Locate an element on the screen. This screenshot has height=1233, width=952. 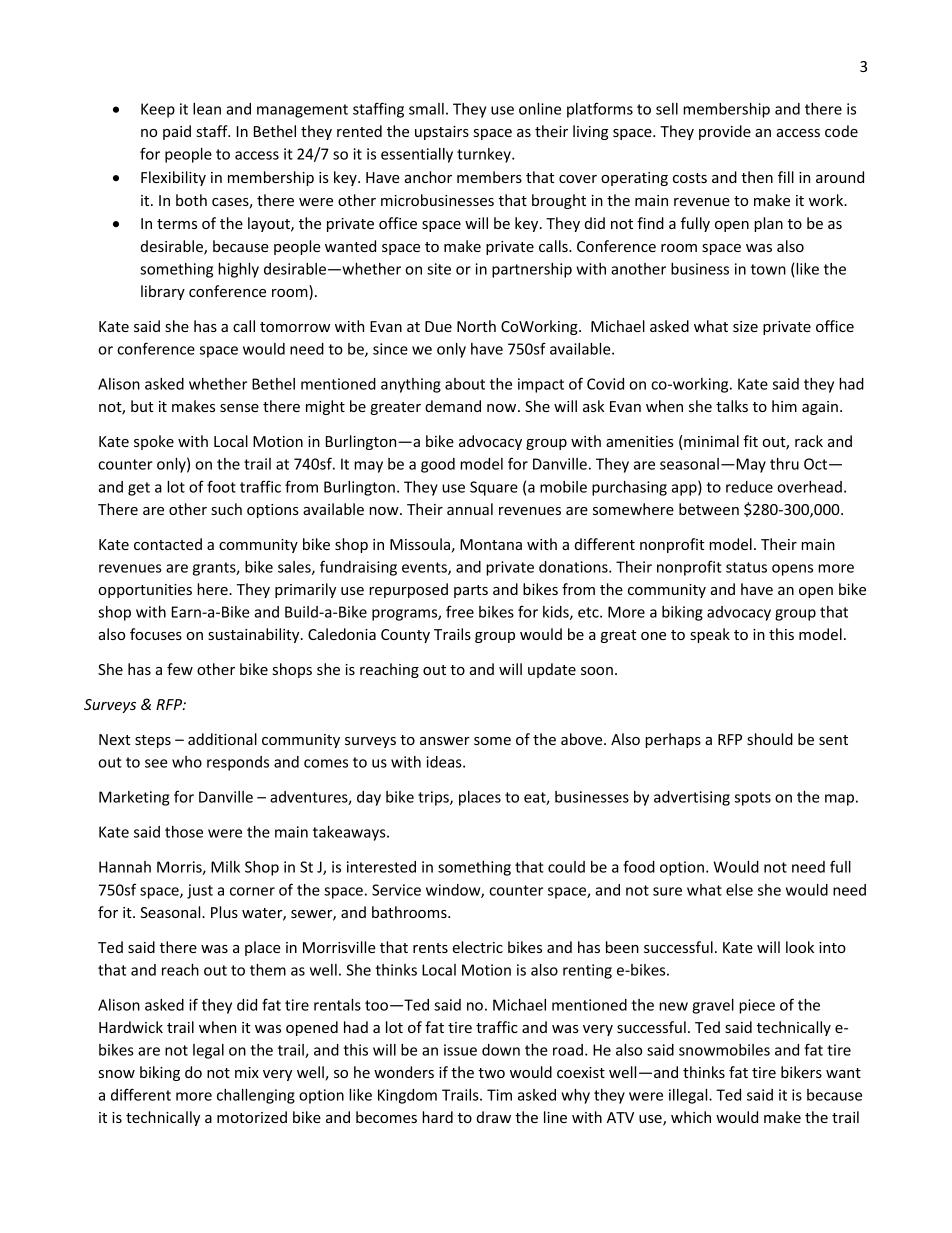
provide is located at coordinates (725, 132).
